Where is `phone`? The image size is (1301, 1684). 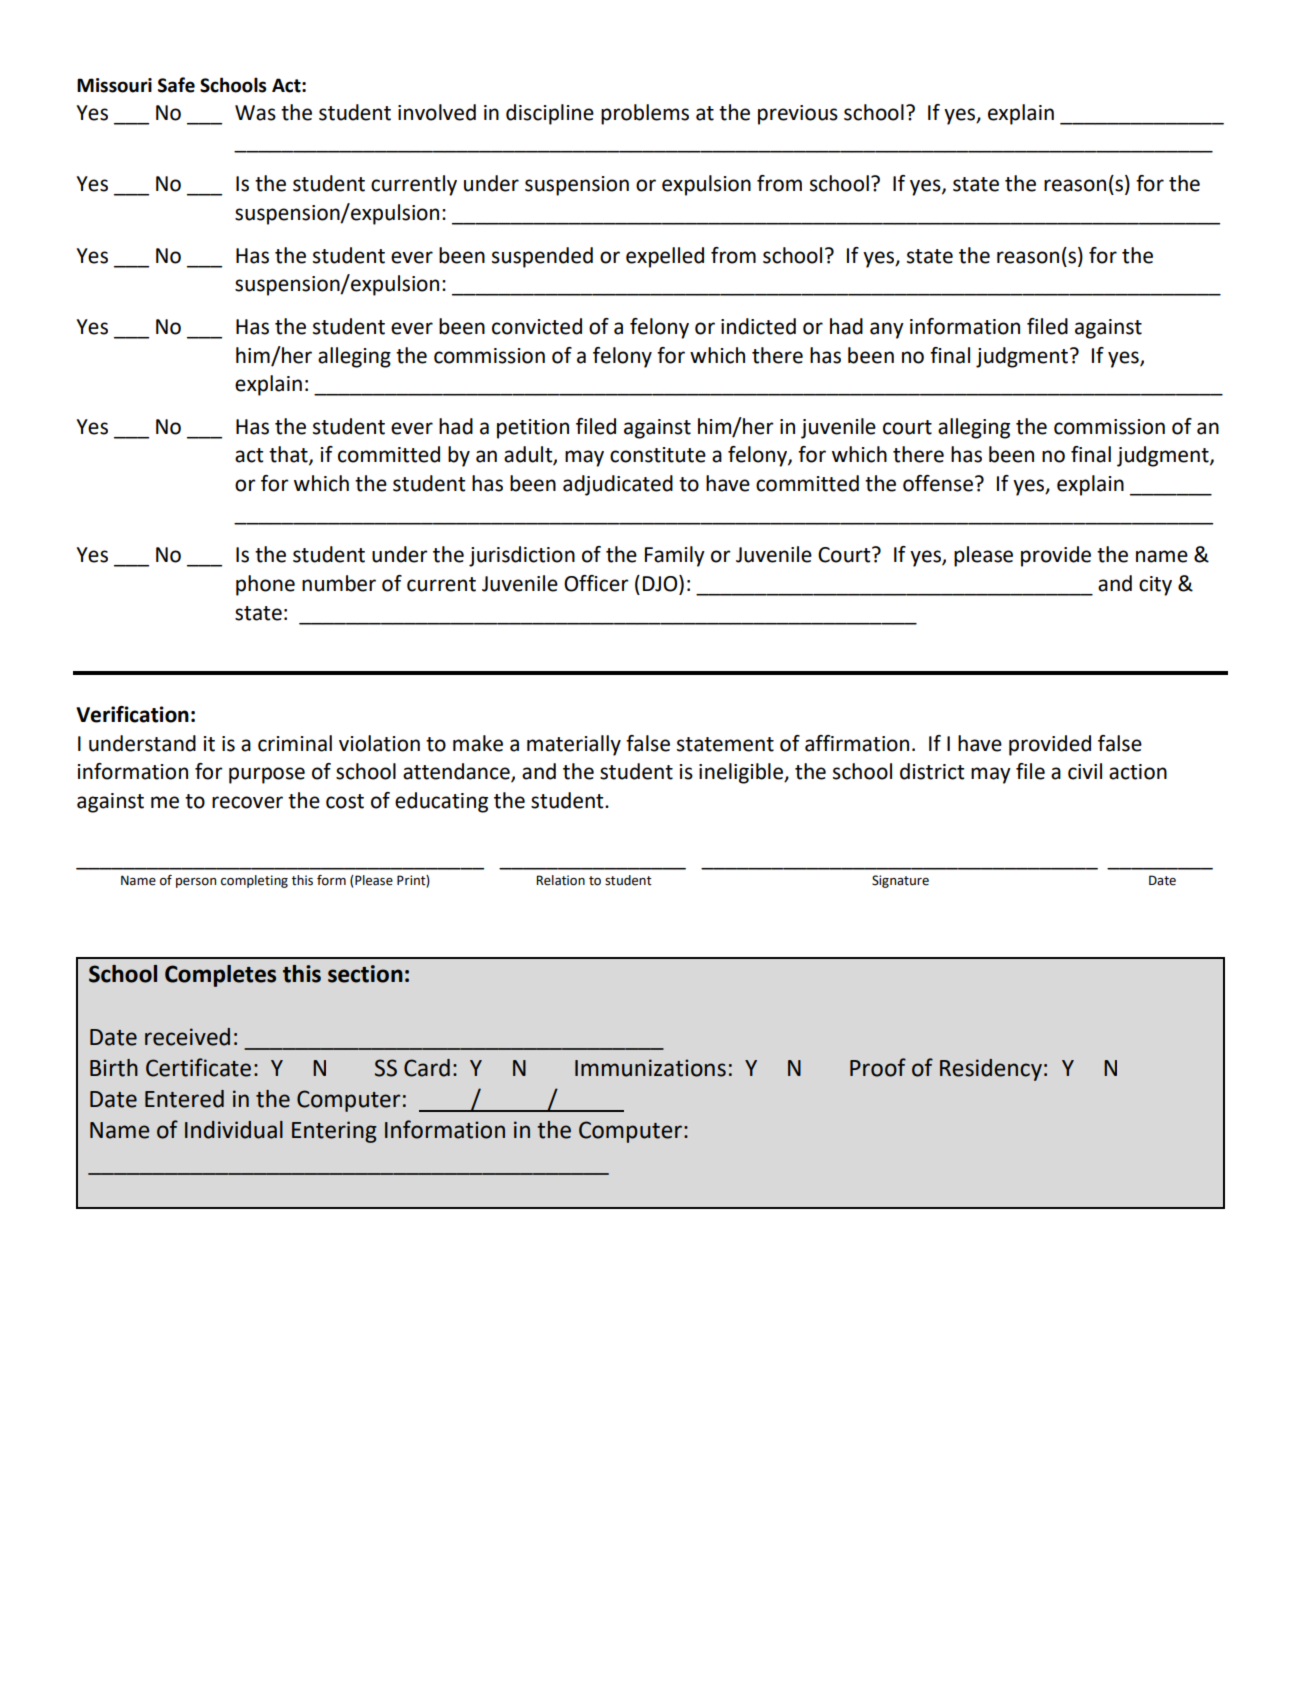
phone is located at coordinates (265, 585).
